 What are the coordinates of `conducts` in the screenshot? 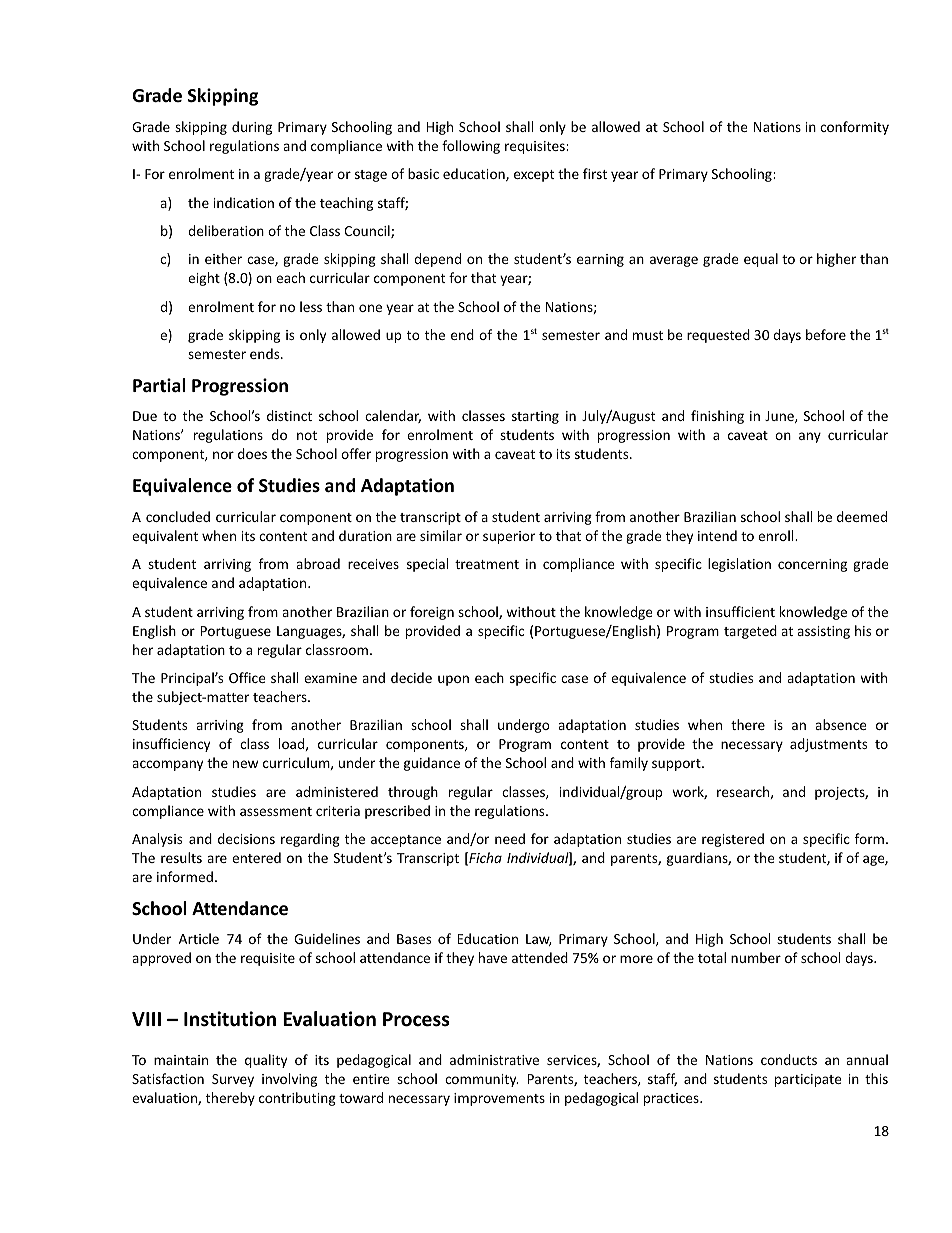 It's located at (789, 1059).
